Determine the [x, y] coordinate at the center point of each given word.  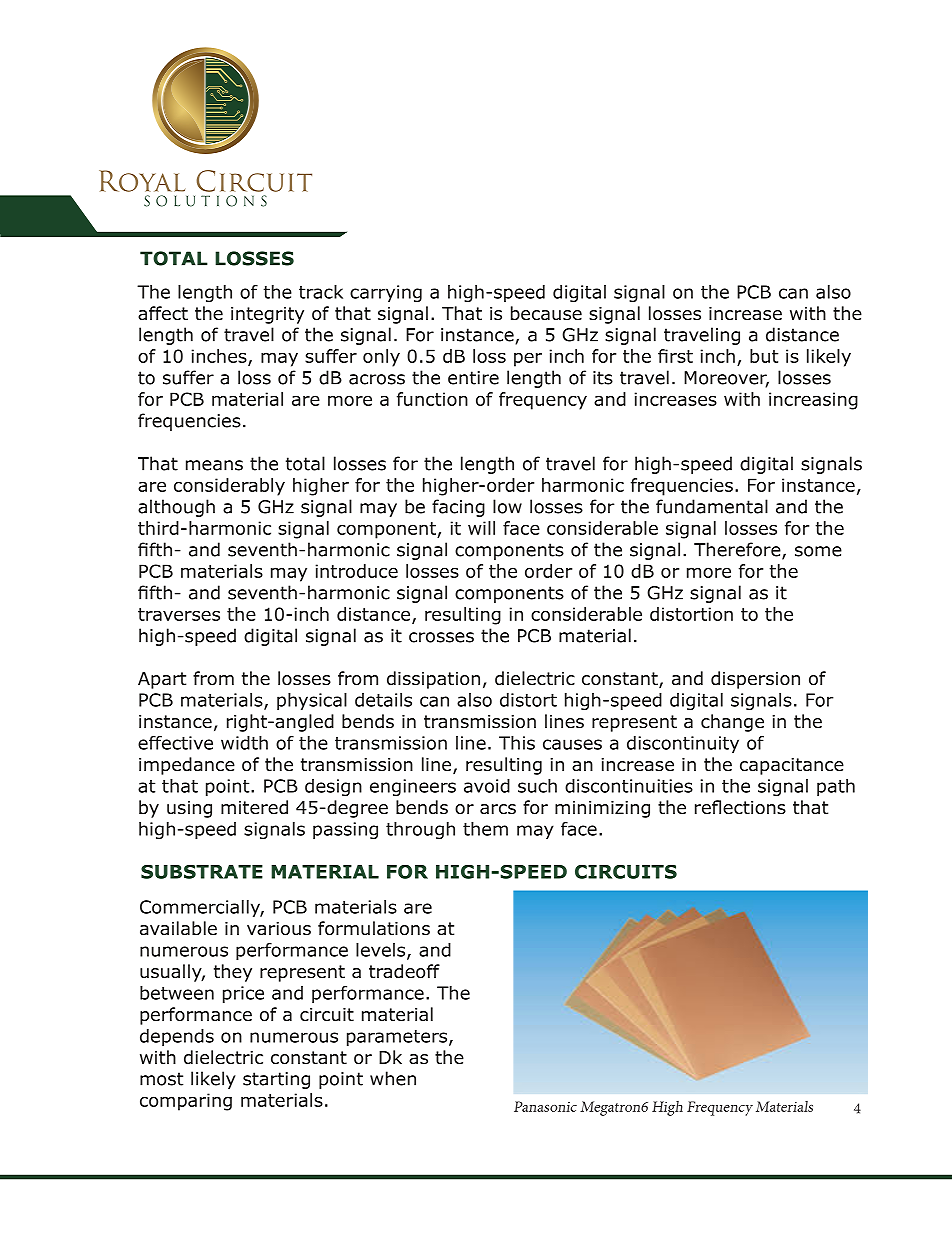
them [485, 829]
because [546, 313]
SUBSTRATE [202, 872]
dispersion [755, 680]
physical [312, 701]
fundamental [712, 506]
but [764, 356]
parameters [398, 1038]
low [507, 506]
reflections [740, 807]
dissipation [433, 680]
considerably [229, 487]
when [393, 1078]
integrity [267, 315]
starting [276, 1080]
